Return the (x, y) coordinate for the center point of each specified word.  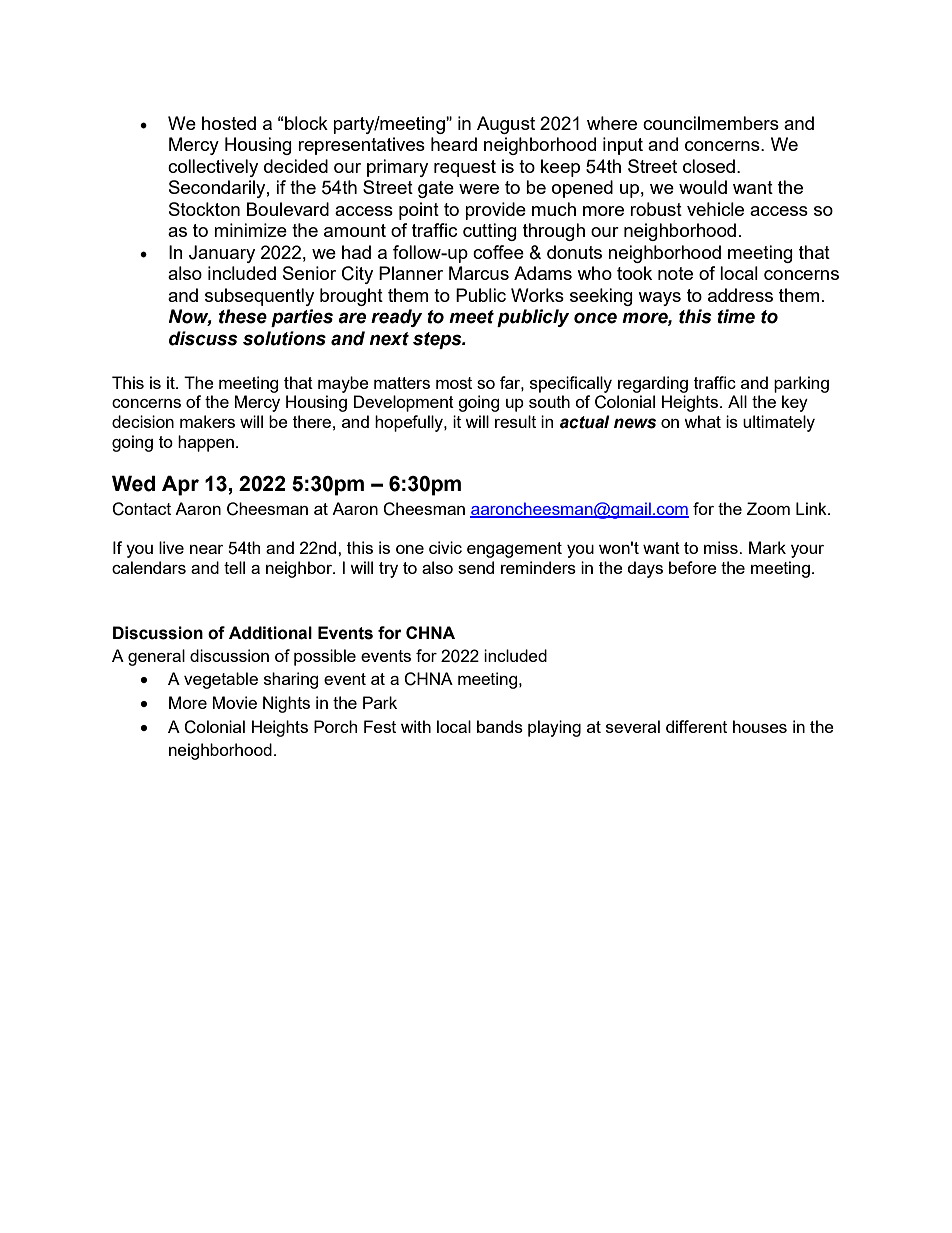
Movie (235, 702)
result (515, 421)
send (476, 567)
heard (454, 144)
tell (234, 567)
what (702, 421)
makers (207, 421)
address (740, 295)
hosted (229, 123)
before (693, 567)
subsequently (259, 297)
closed (709, 166)
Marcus (479, 273)
